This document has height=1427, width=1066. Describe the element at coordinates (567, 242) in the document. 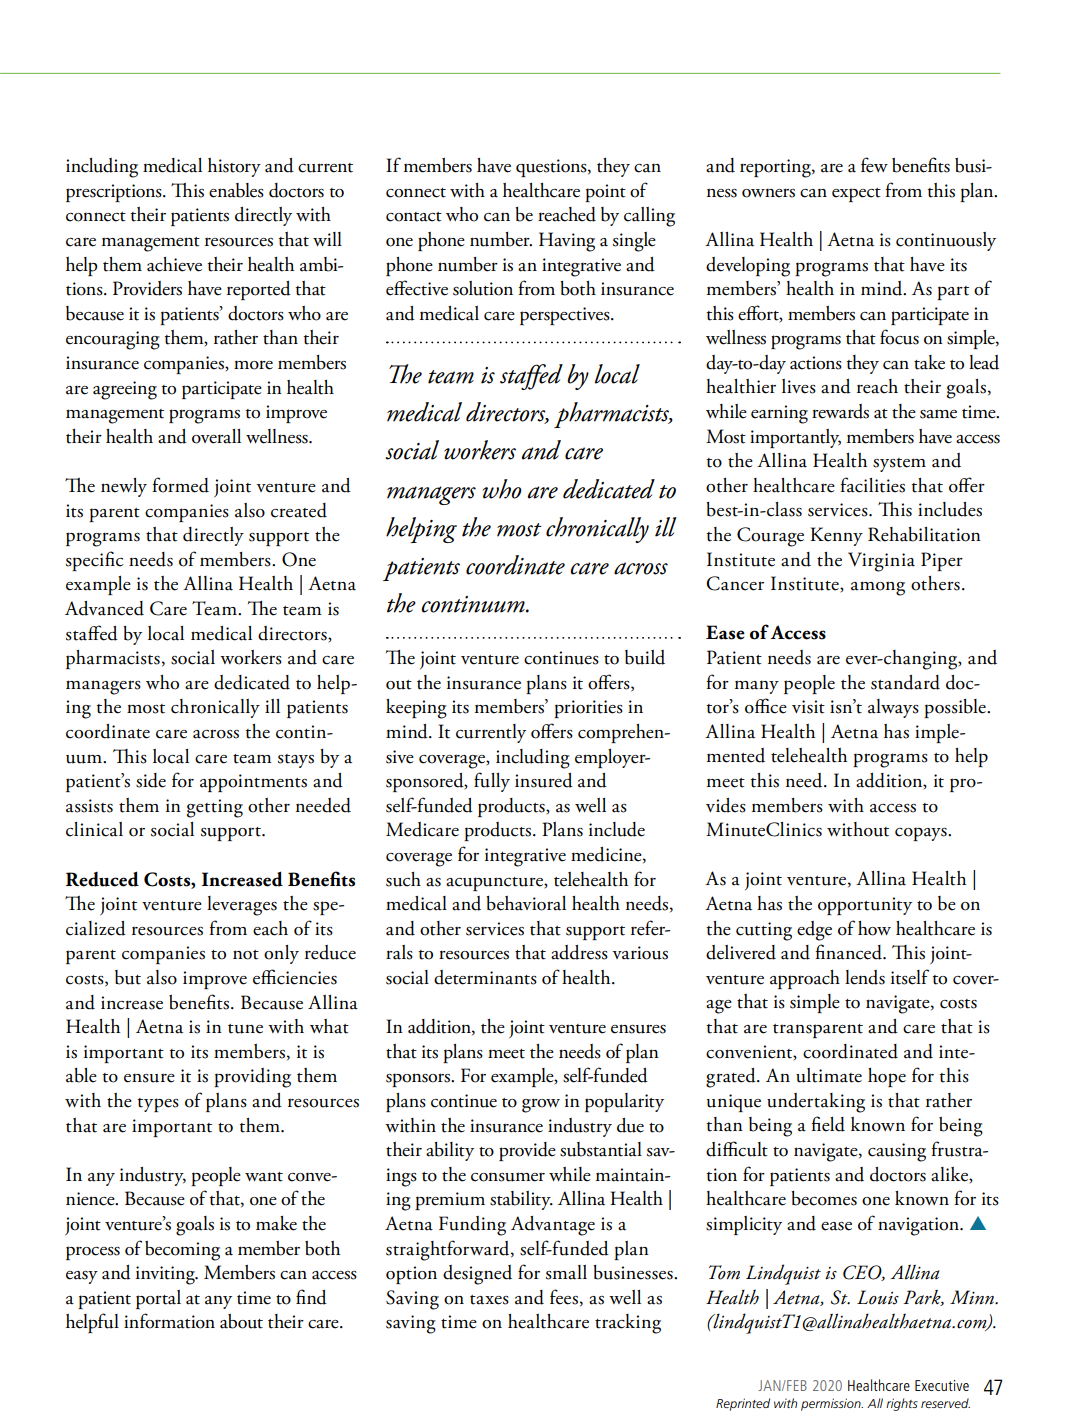

I see `Having` at that location.
